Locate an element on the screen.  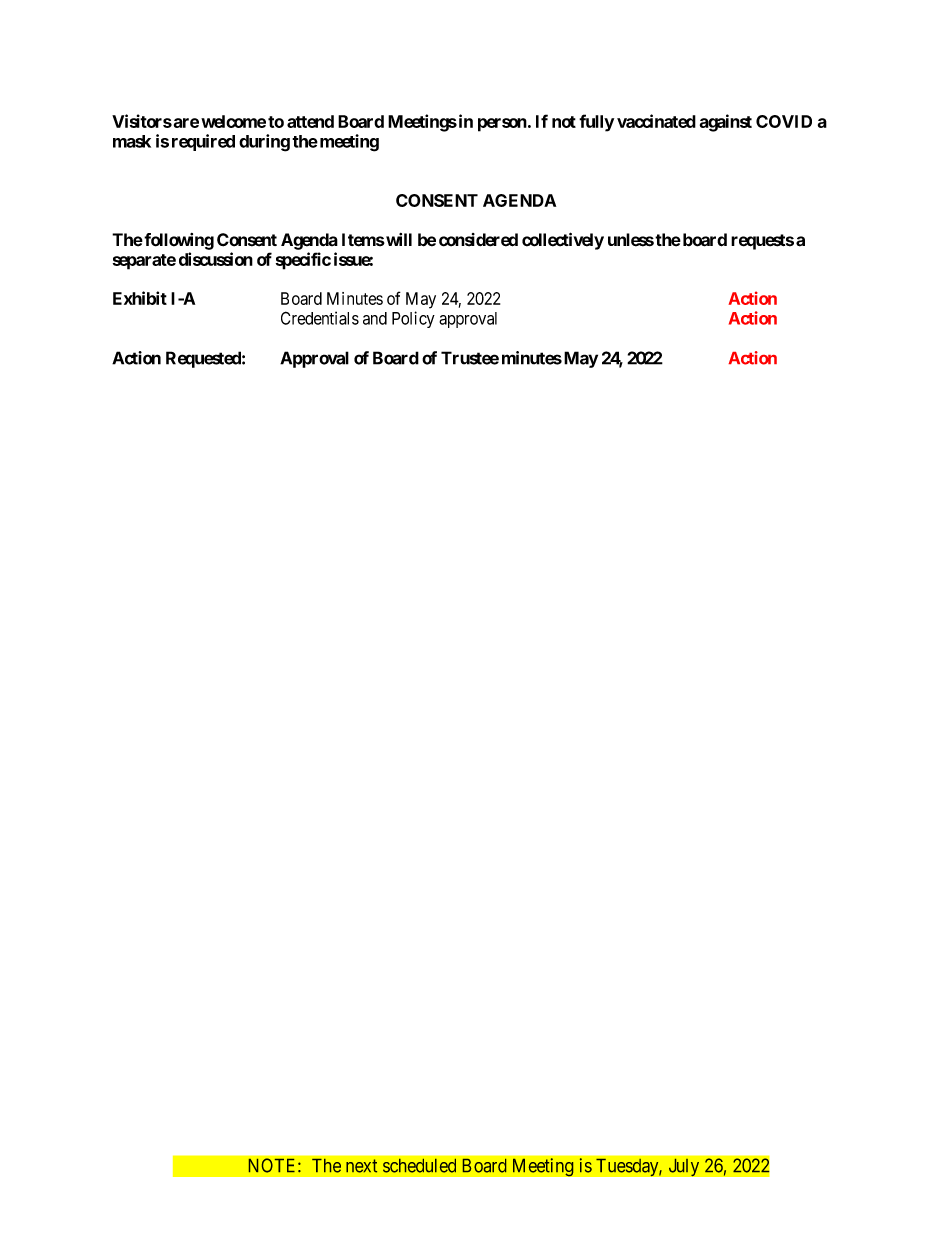
required is located at coordinates (203, 142).
